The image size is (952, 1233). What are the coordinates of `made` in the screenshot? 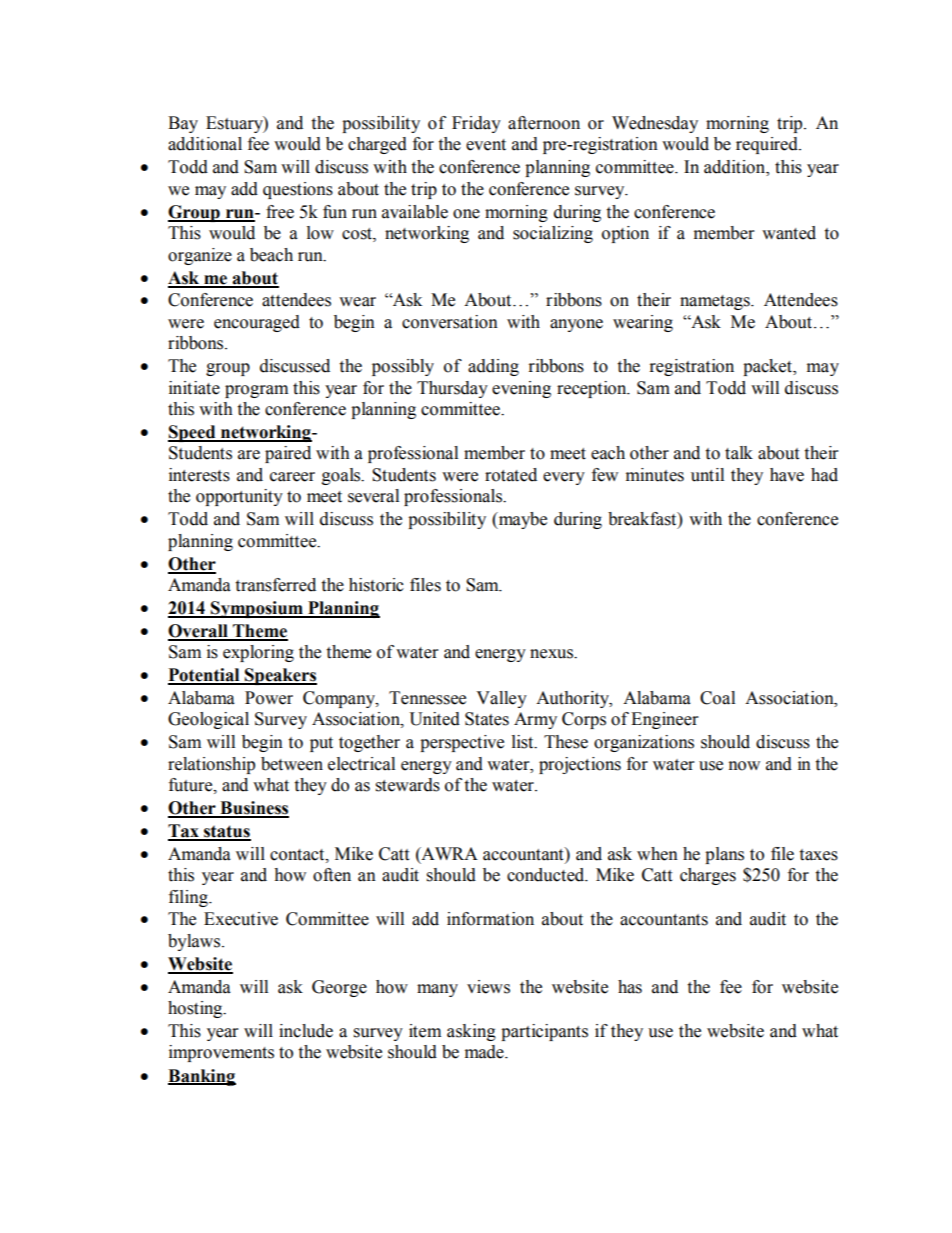 It's located at (485, 1052).
